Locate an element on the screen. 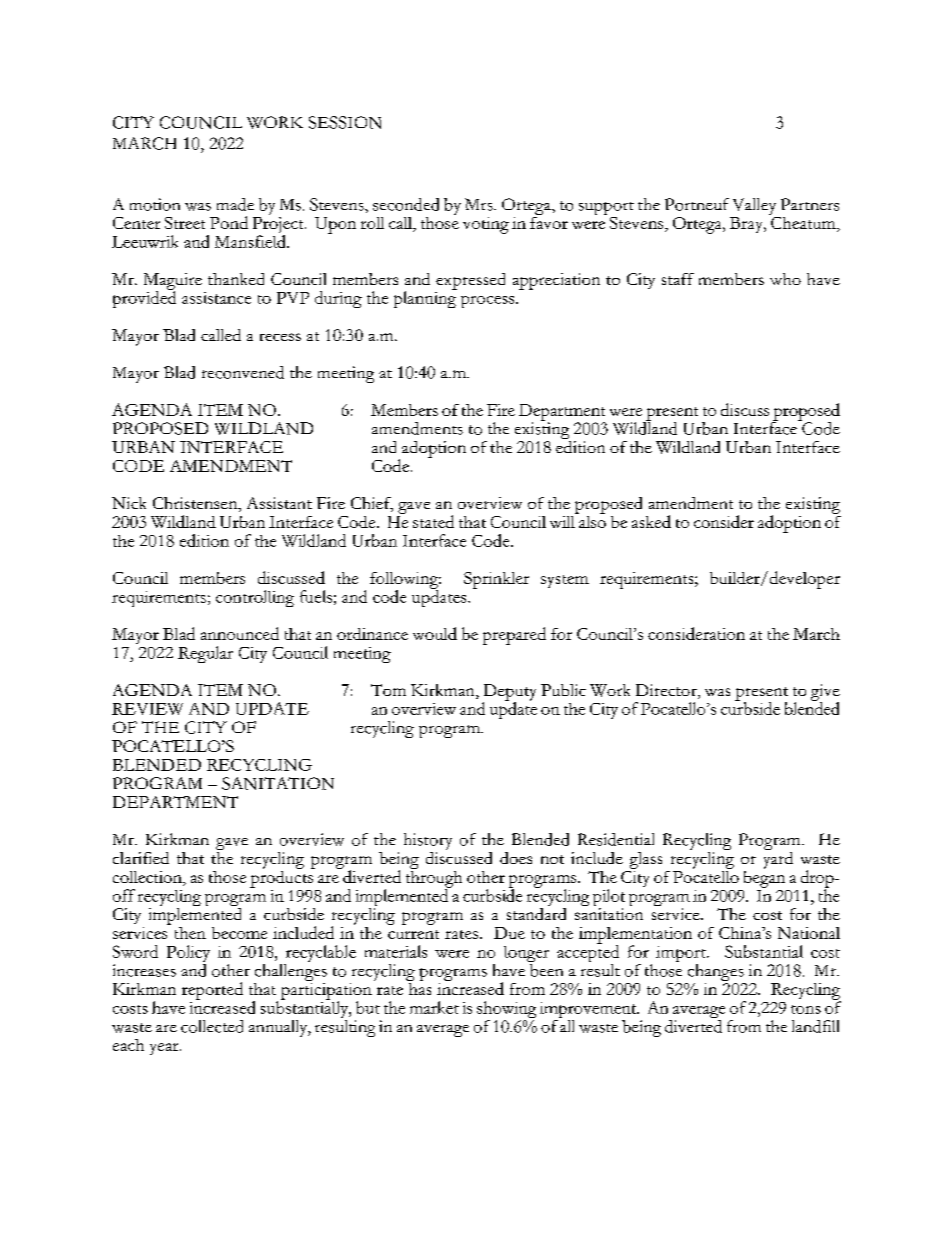 Image resolution: width=952 pixels, height=1233 pixels. Valley is located at coordinates (754, 206).
